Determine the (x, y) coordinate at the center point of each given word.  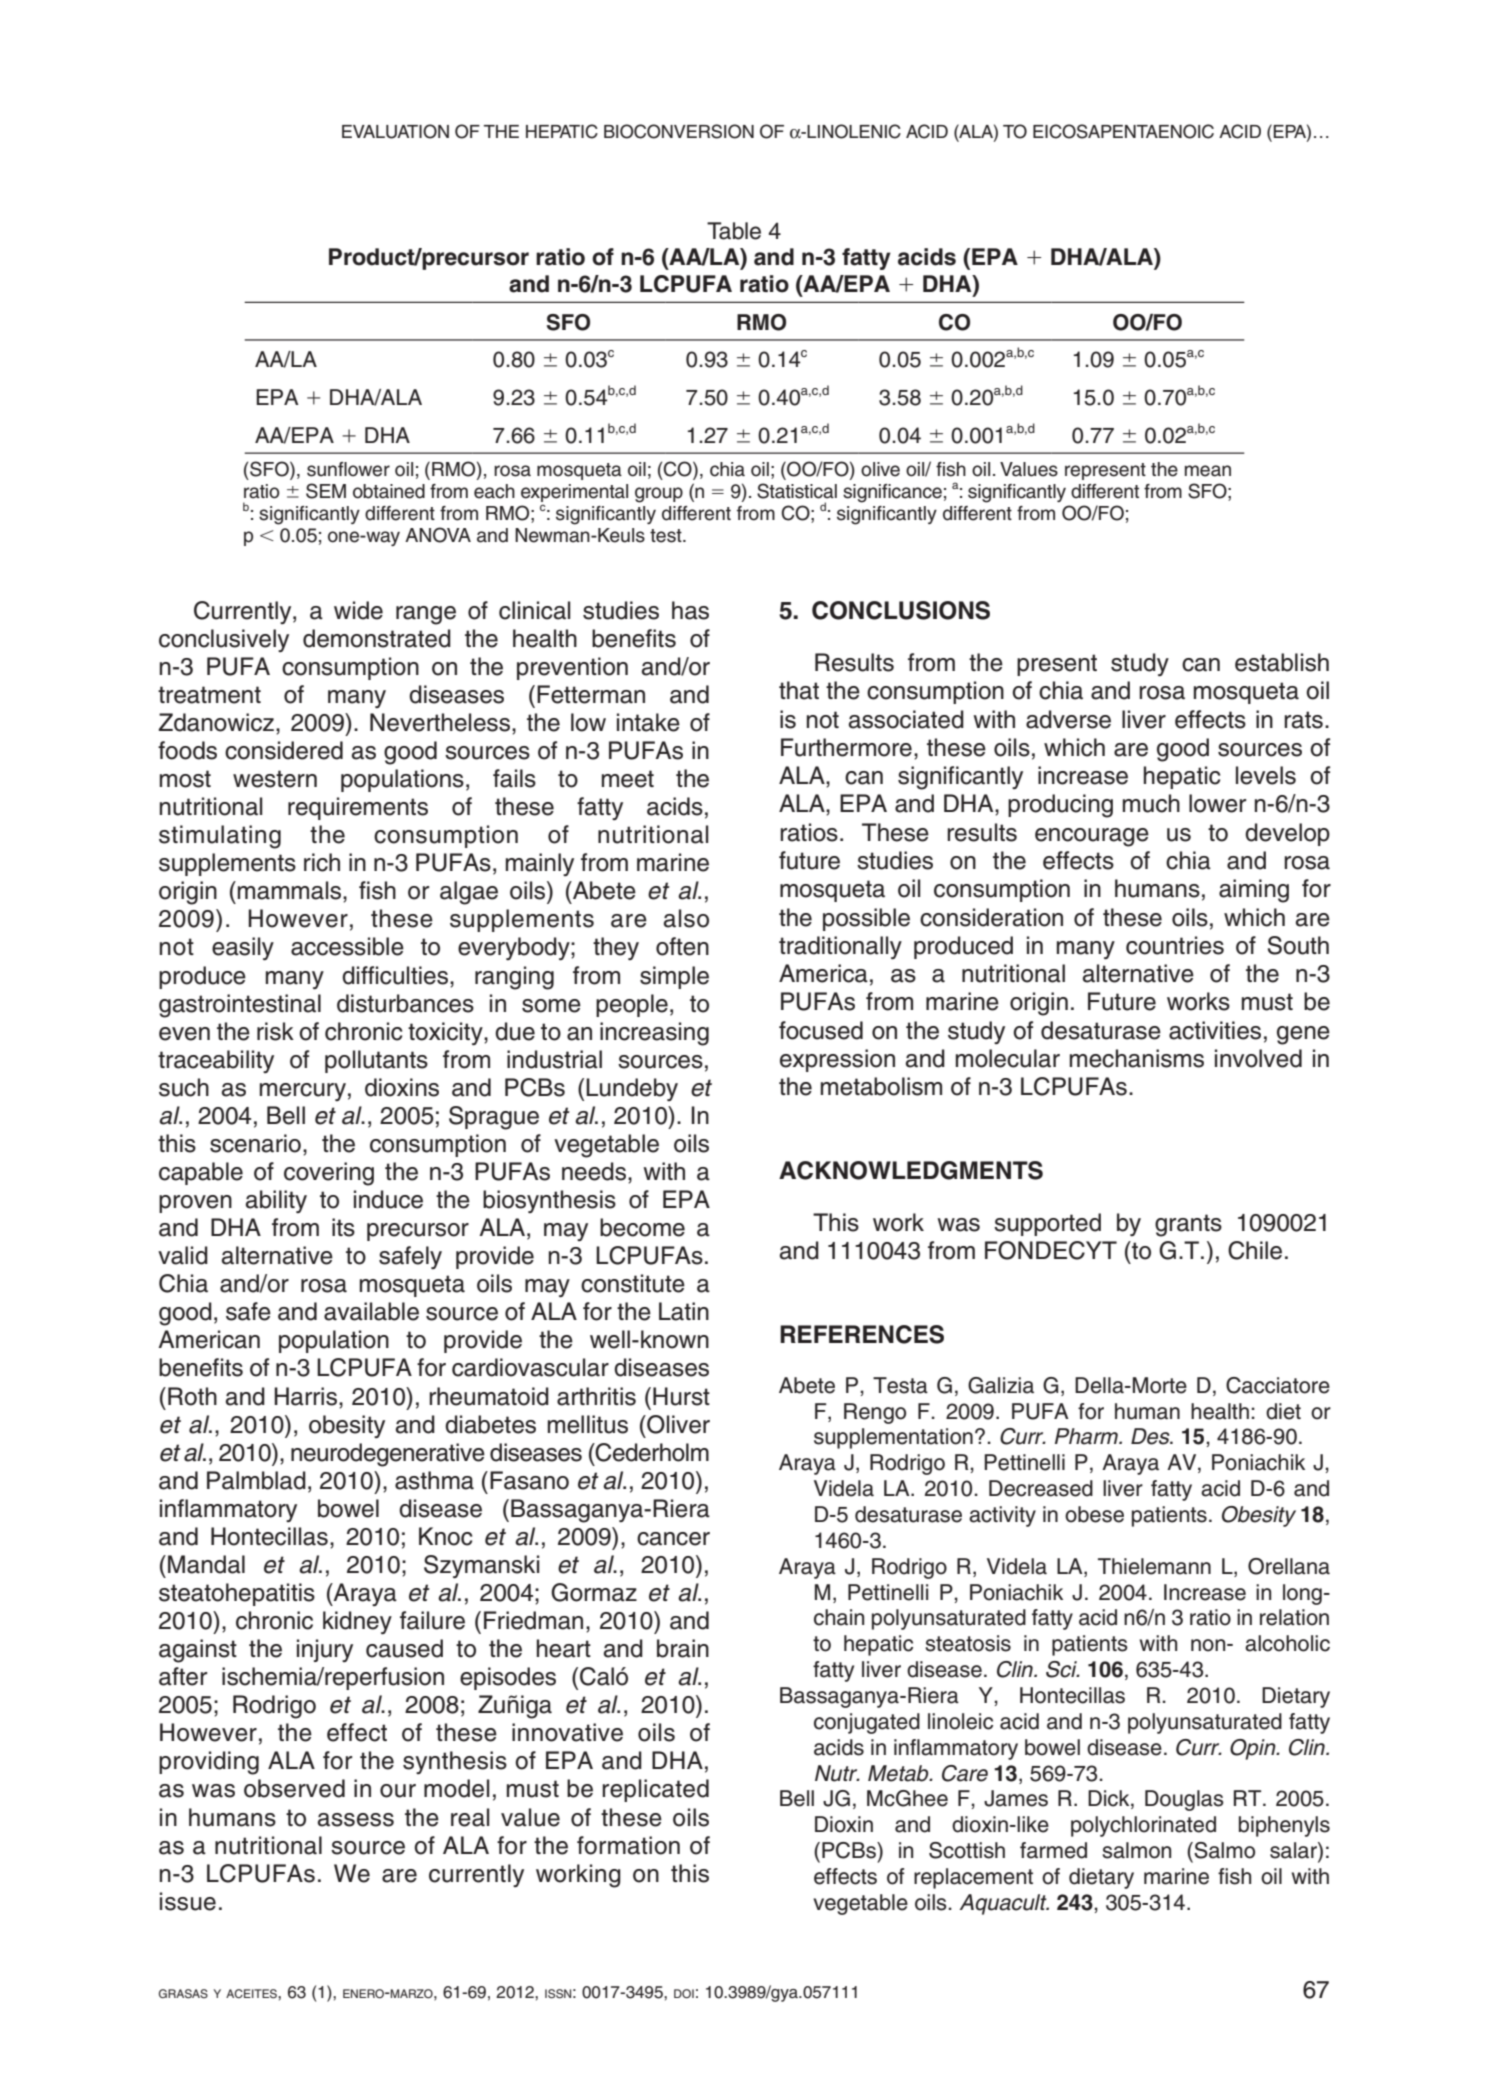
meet (628, 779)
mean (1208, 471)
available (371, 1311)
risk (275, 1031)
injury (325, 1650)
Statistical (797, 491)
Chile (1255, 1250)
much (1151, 803)
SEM (326, 491)
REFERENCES (862, 1334)
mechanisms (1137, 1058)
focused (821, 1030)
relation (1294, 1617)
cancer (673, 1539)
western (275, 779)
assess (356, 1820)
